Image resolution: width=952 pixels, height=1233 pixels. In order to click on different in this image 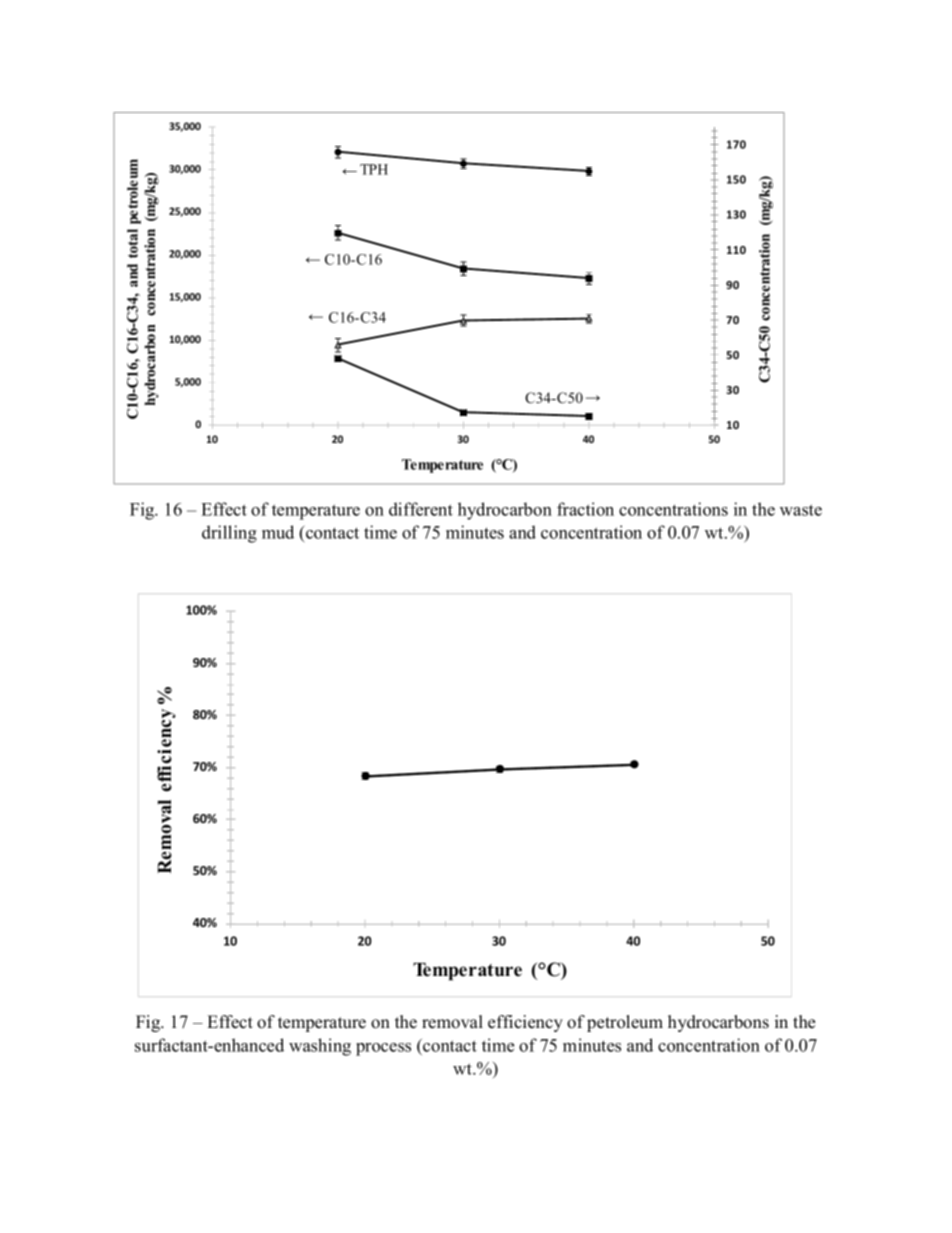, I will do `click(421, 509)`.
